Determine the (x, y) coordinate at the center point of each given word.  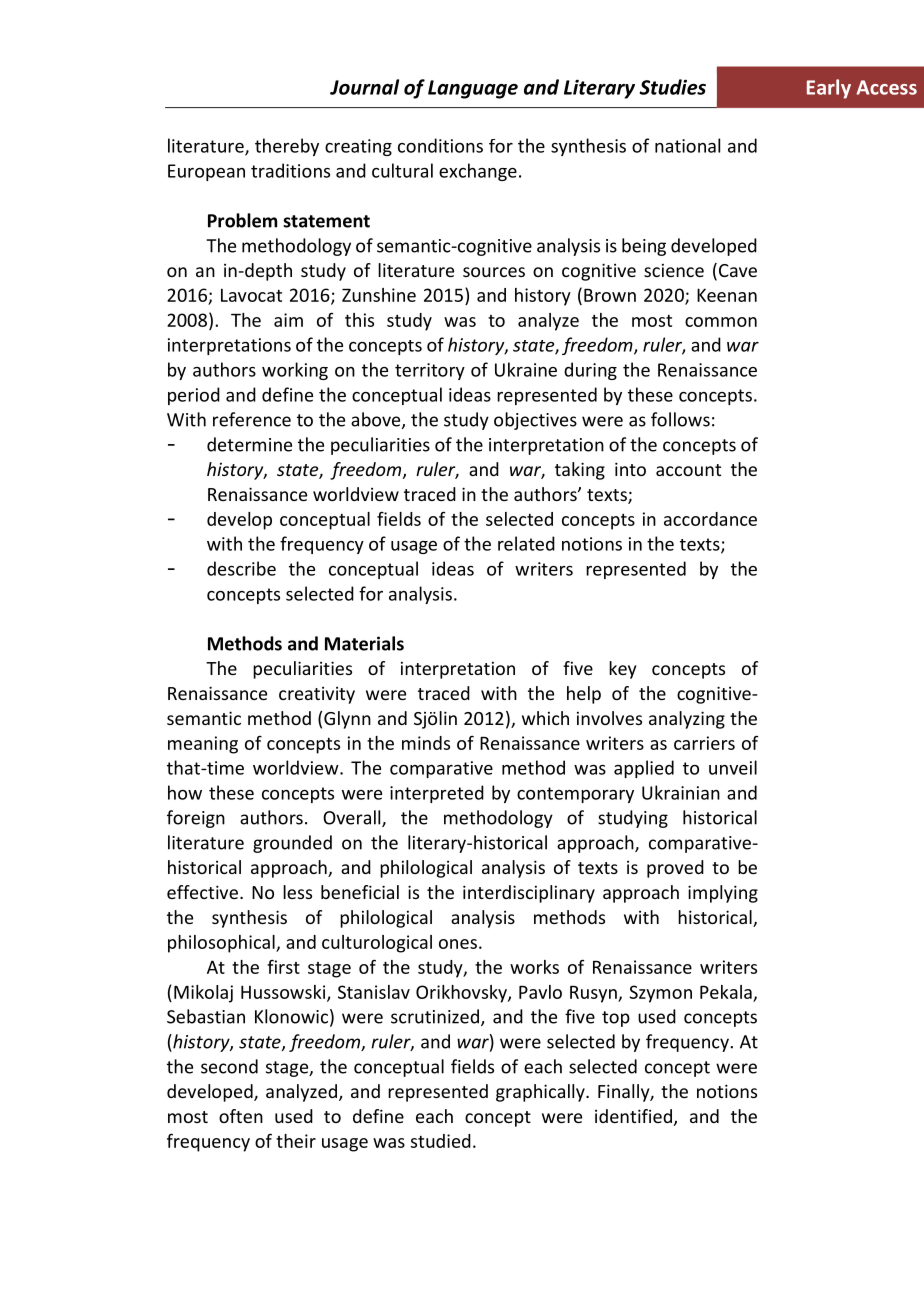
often (241, 1116)
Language (473, 89)
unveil (733, 767)
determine (249, 444)
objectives (535, 421)
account (688, 470)
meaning (203, 745)
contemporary (575, 795)
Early (829, 89)
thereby (287, 147)
